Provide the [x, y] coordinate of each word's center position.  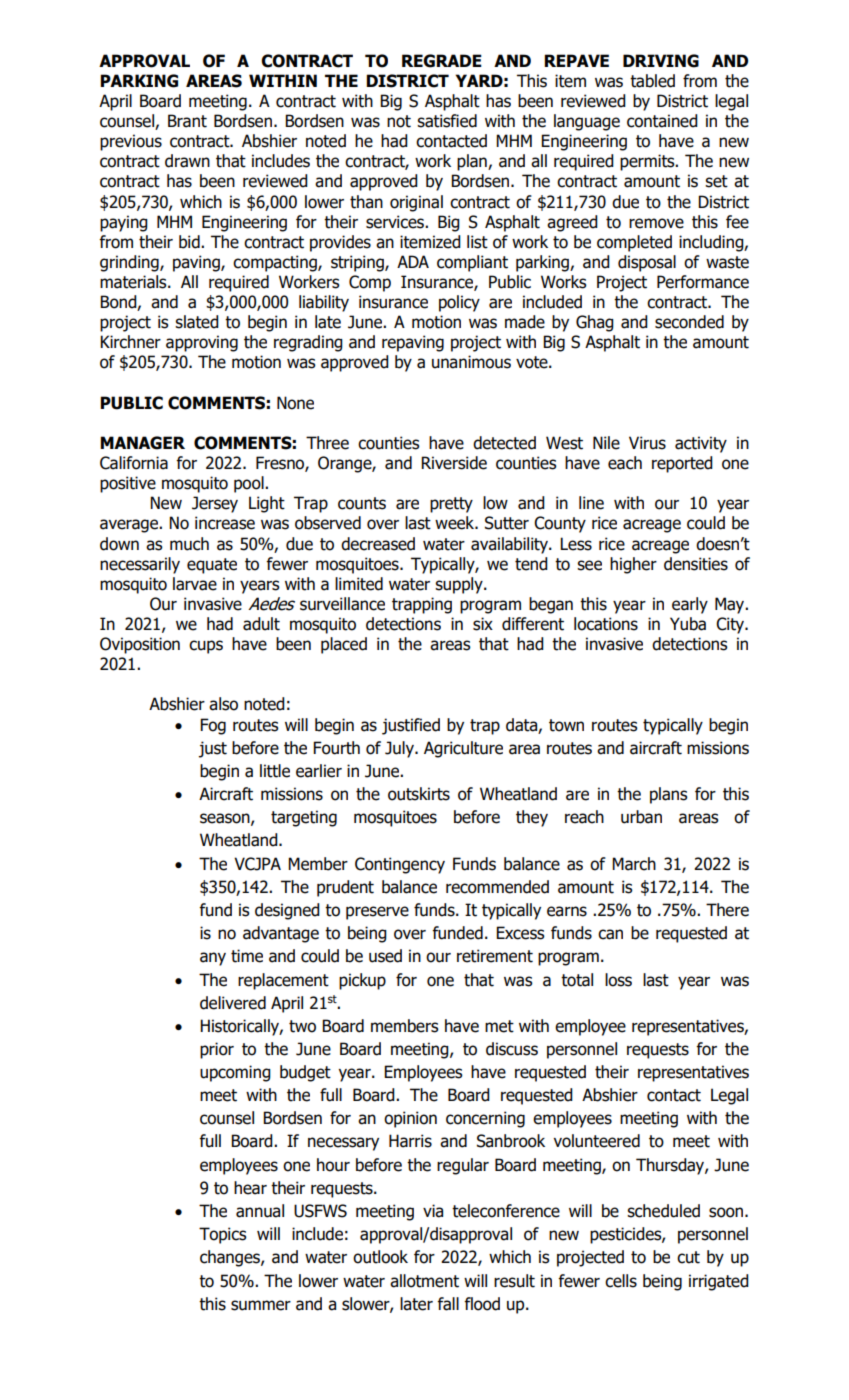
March [634, 864]
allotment [424, 1281]
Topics [223, 1235]
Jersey [215, 504]
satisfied [447, 121]
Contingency [400, 865]
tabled [652, 81]
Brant [187, 121]
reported [682, 464]
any [213, 959]
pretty [451, 505]
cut [688, 1257]
